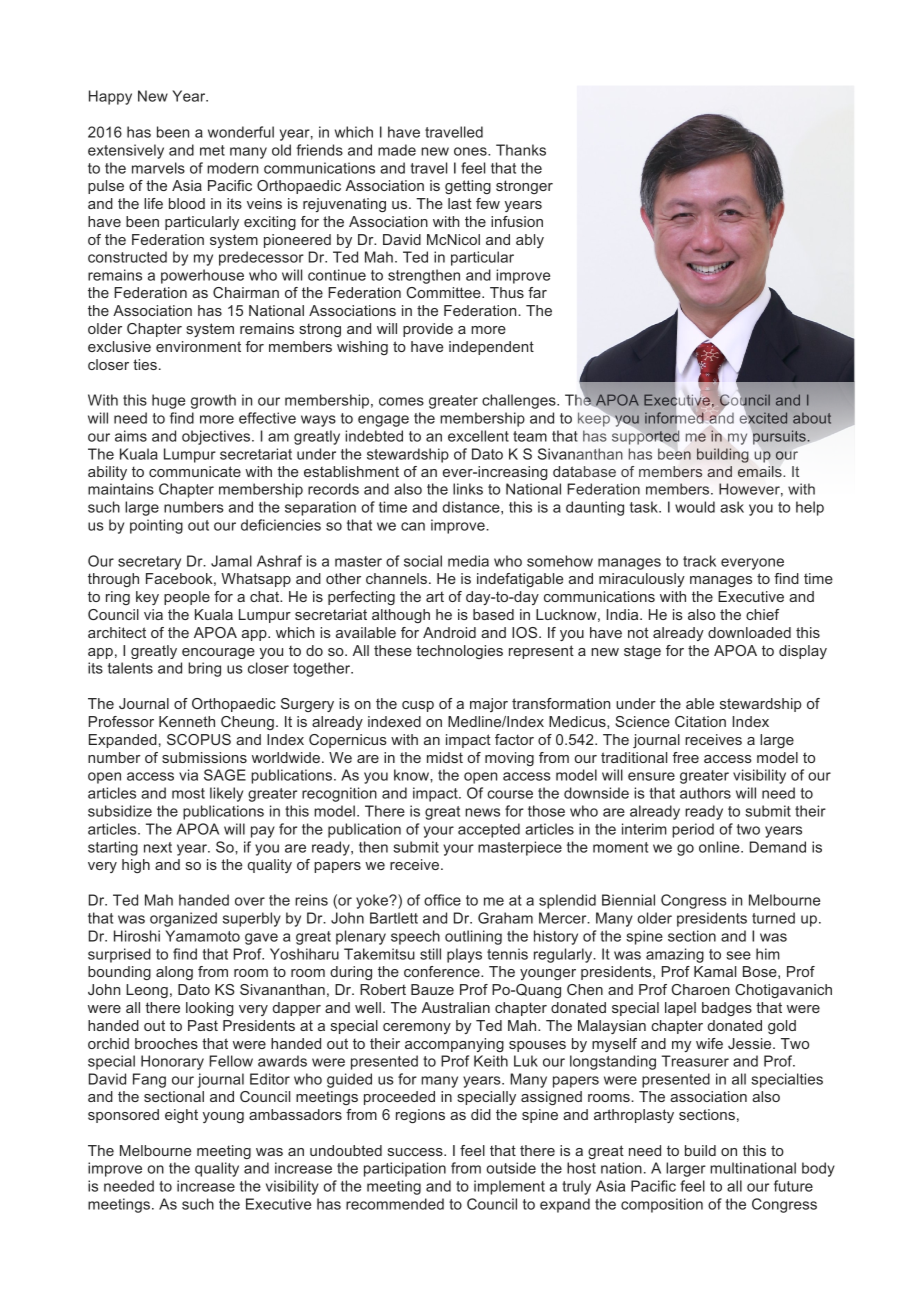  Describe the element at coordinates (773, 918) in the document. I see `turned` at that location.
